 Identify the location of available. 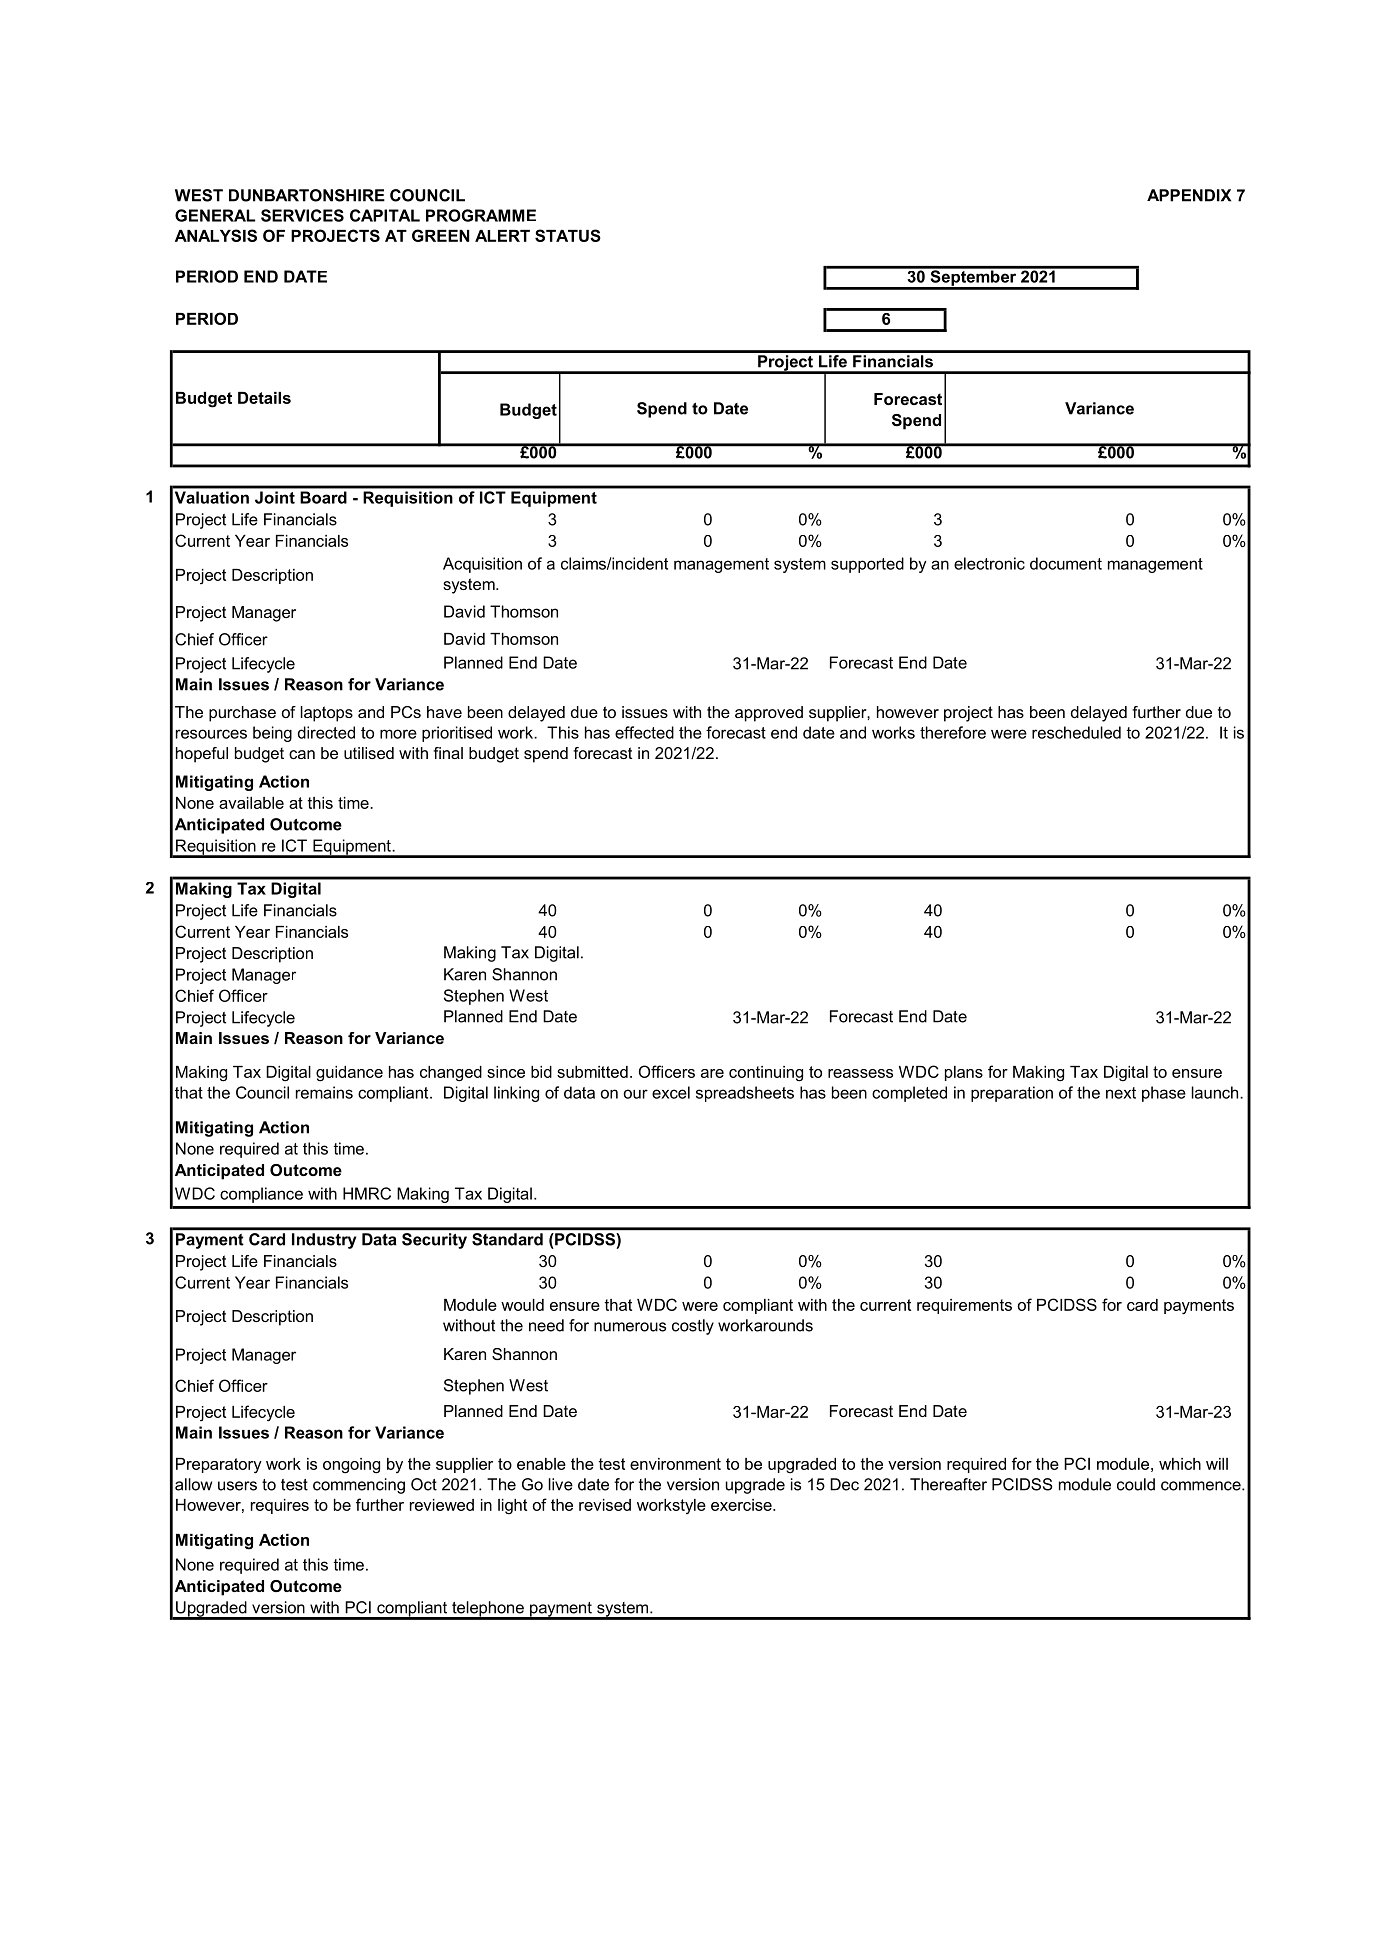
(251, 803).
